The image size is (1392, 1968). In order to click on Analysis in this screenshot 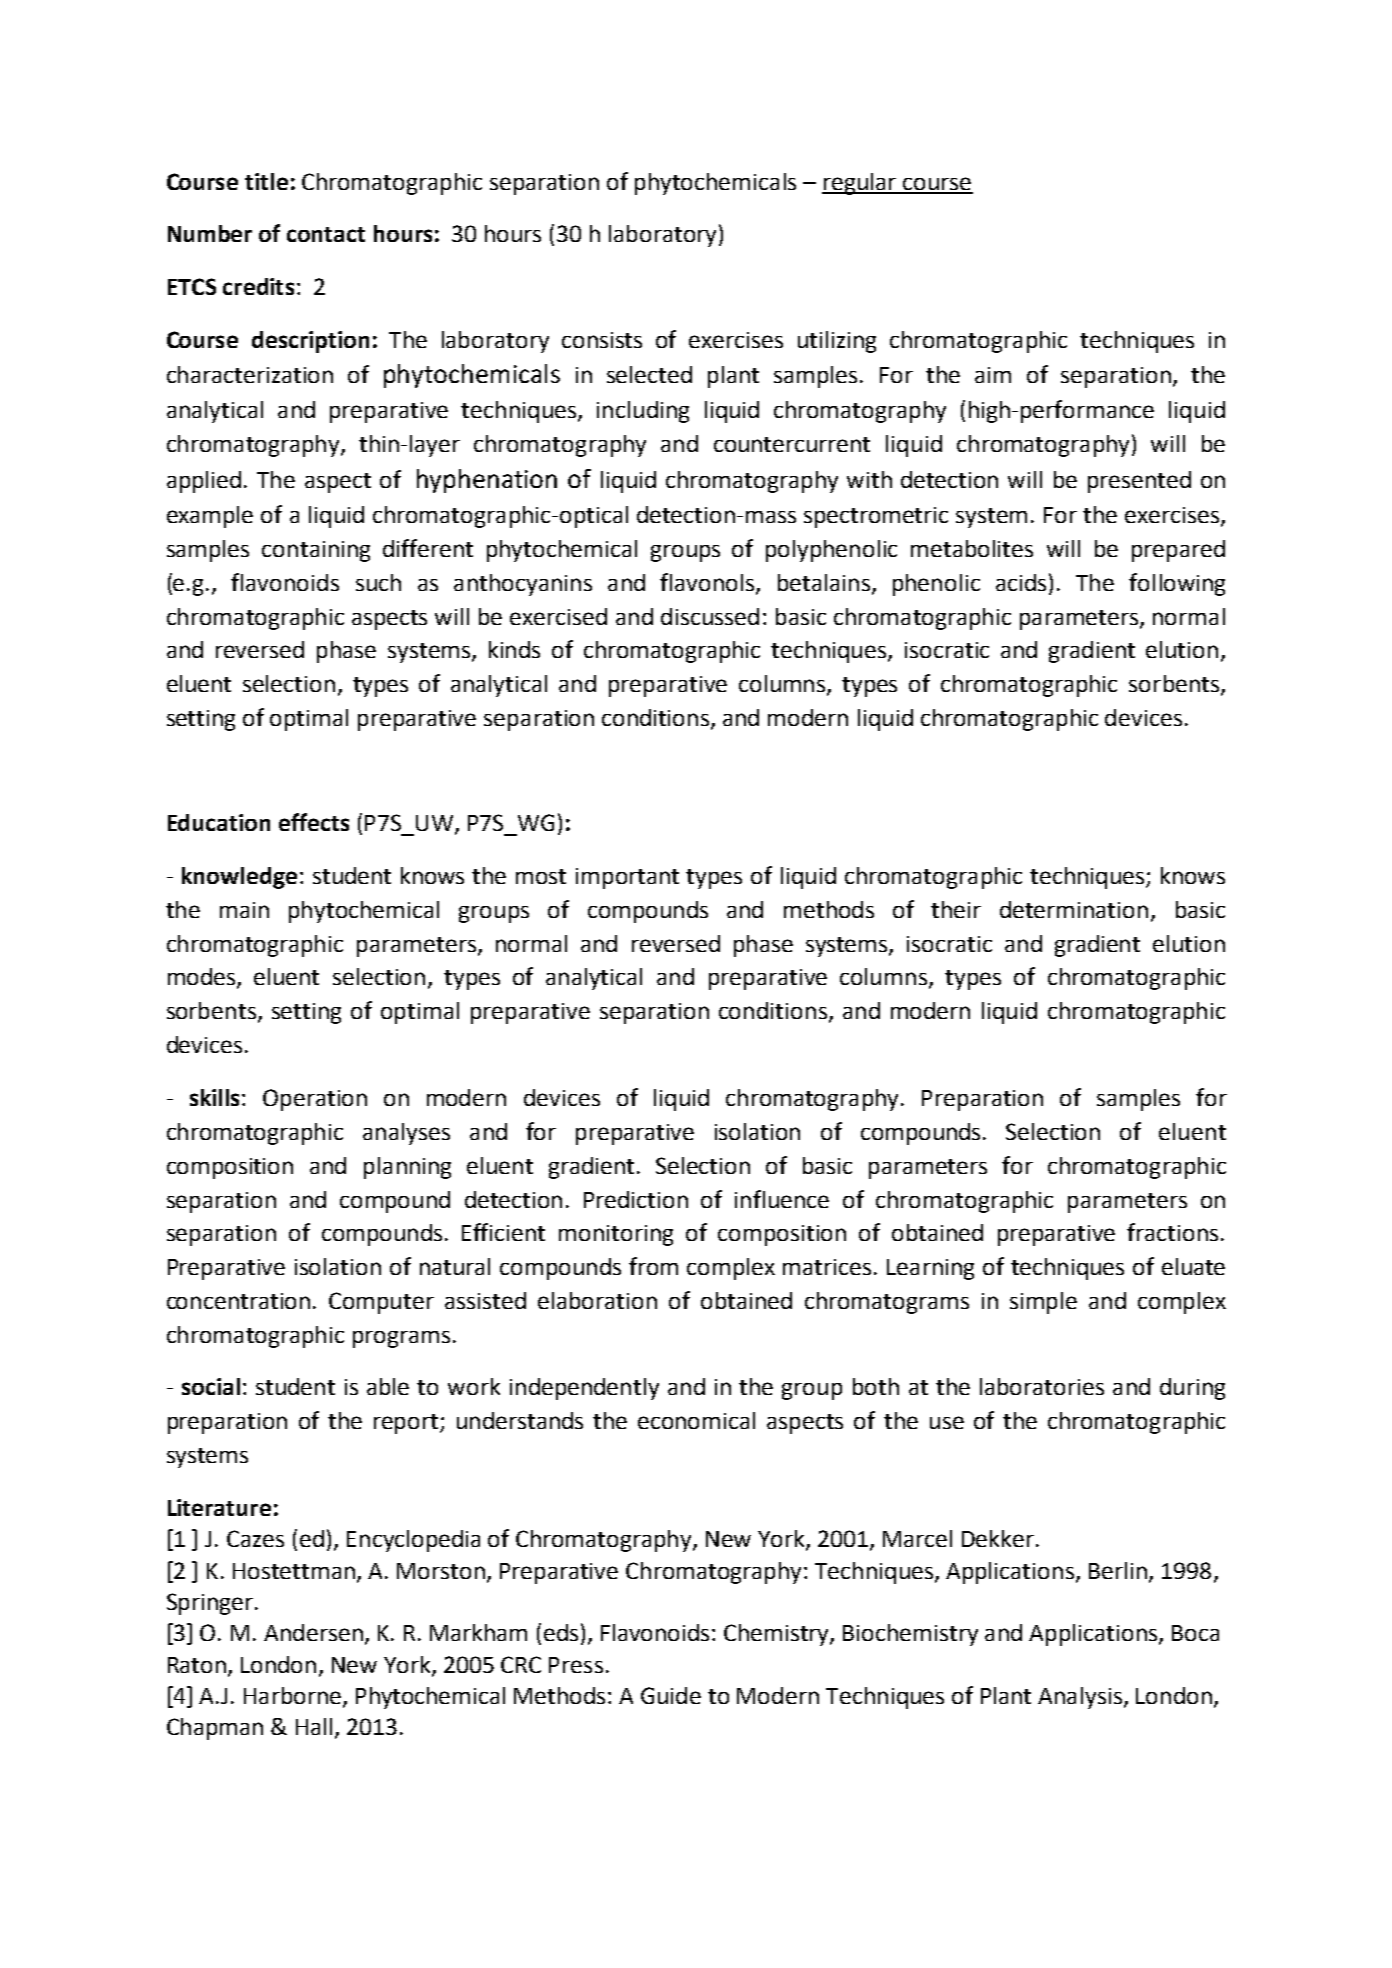, I will do `click(1080, 1698)`.
